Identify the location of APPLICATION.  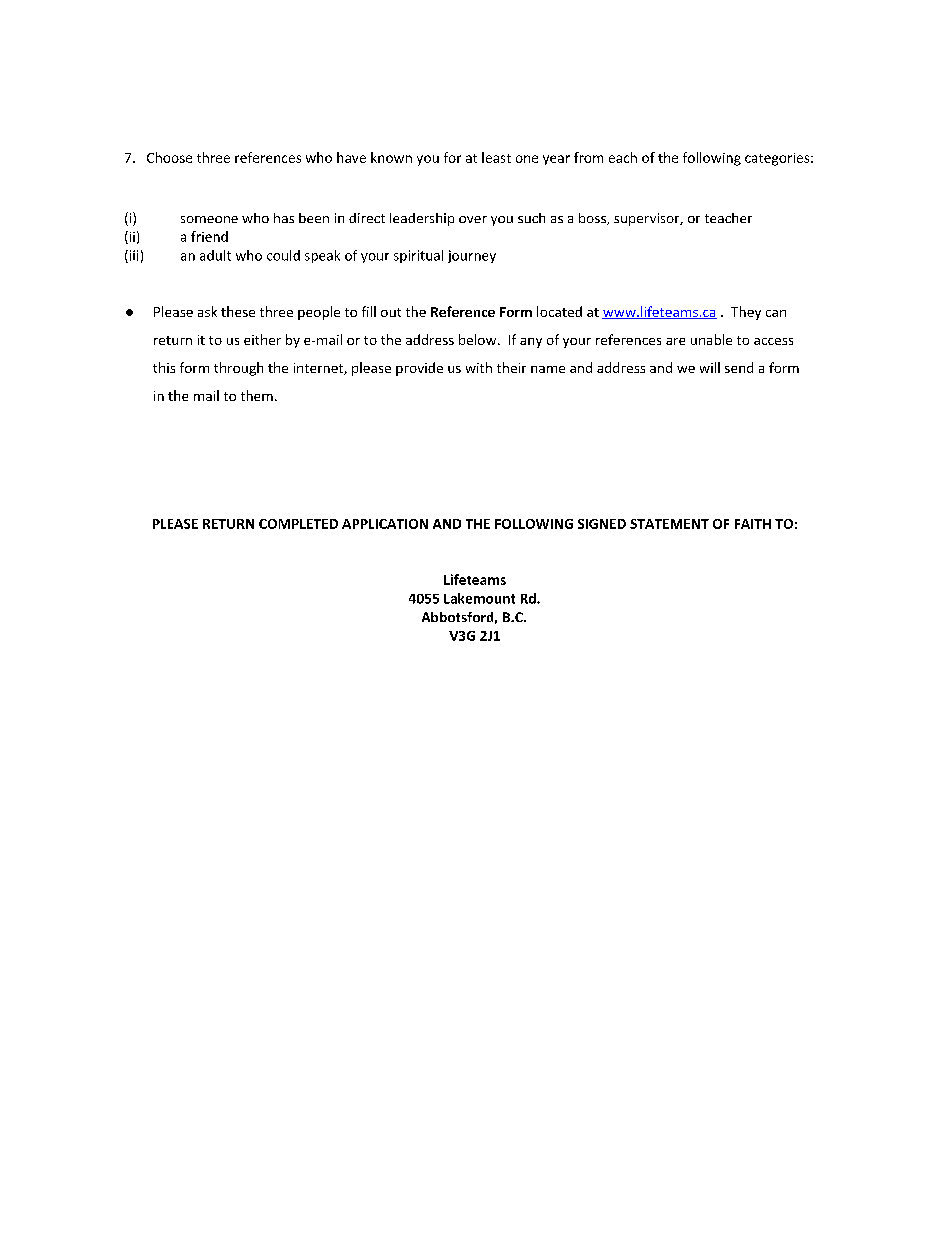
(385, 524).
